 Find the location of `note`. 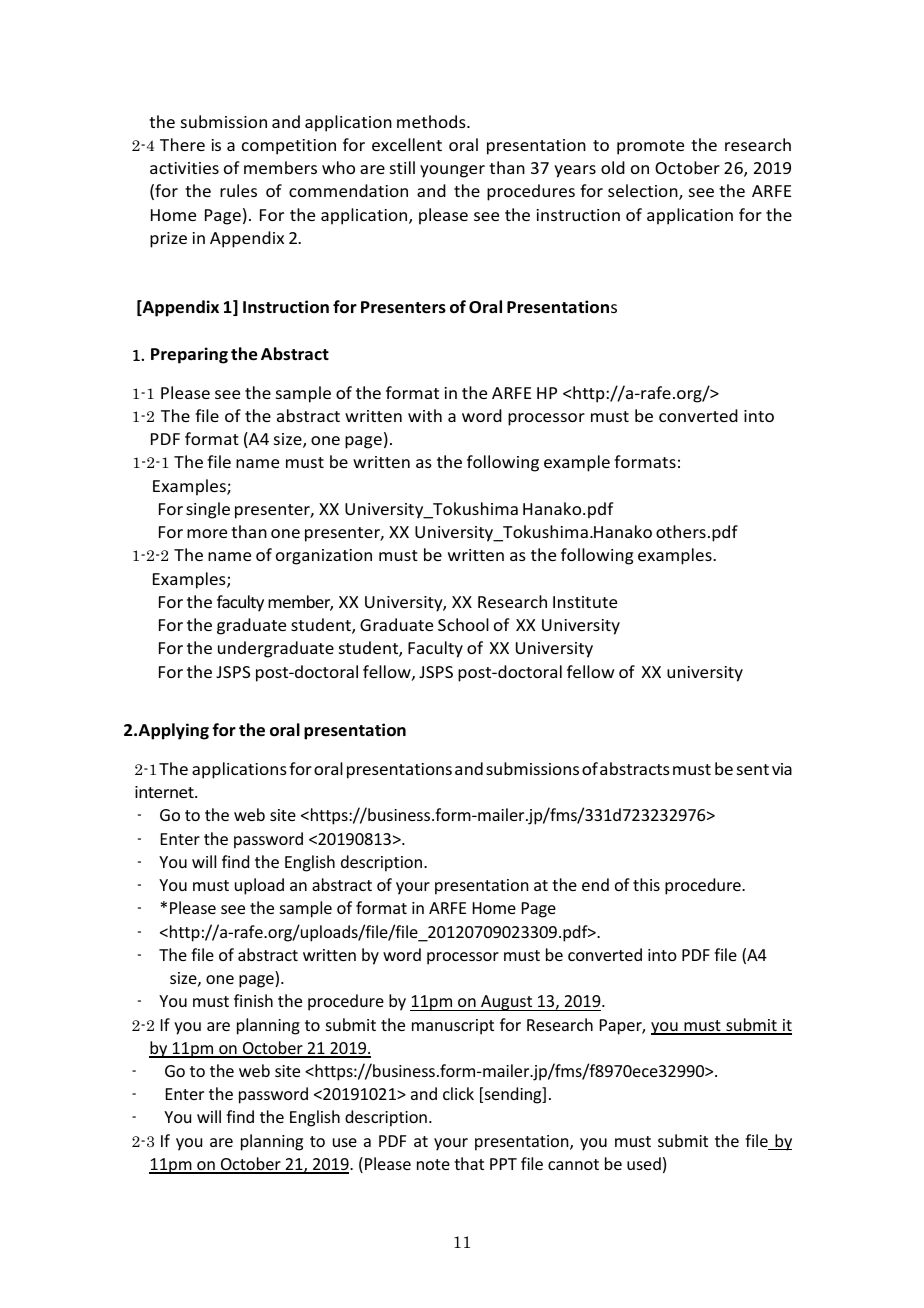

note is located at coordinates (433, 1164).
